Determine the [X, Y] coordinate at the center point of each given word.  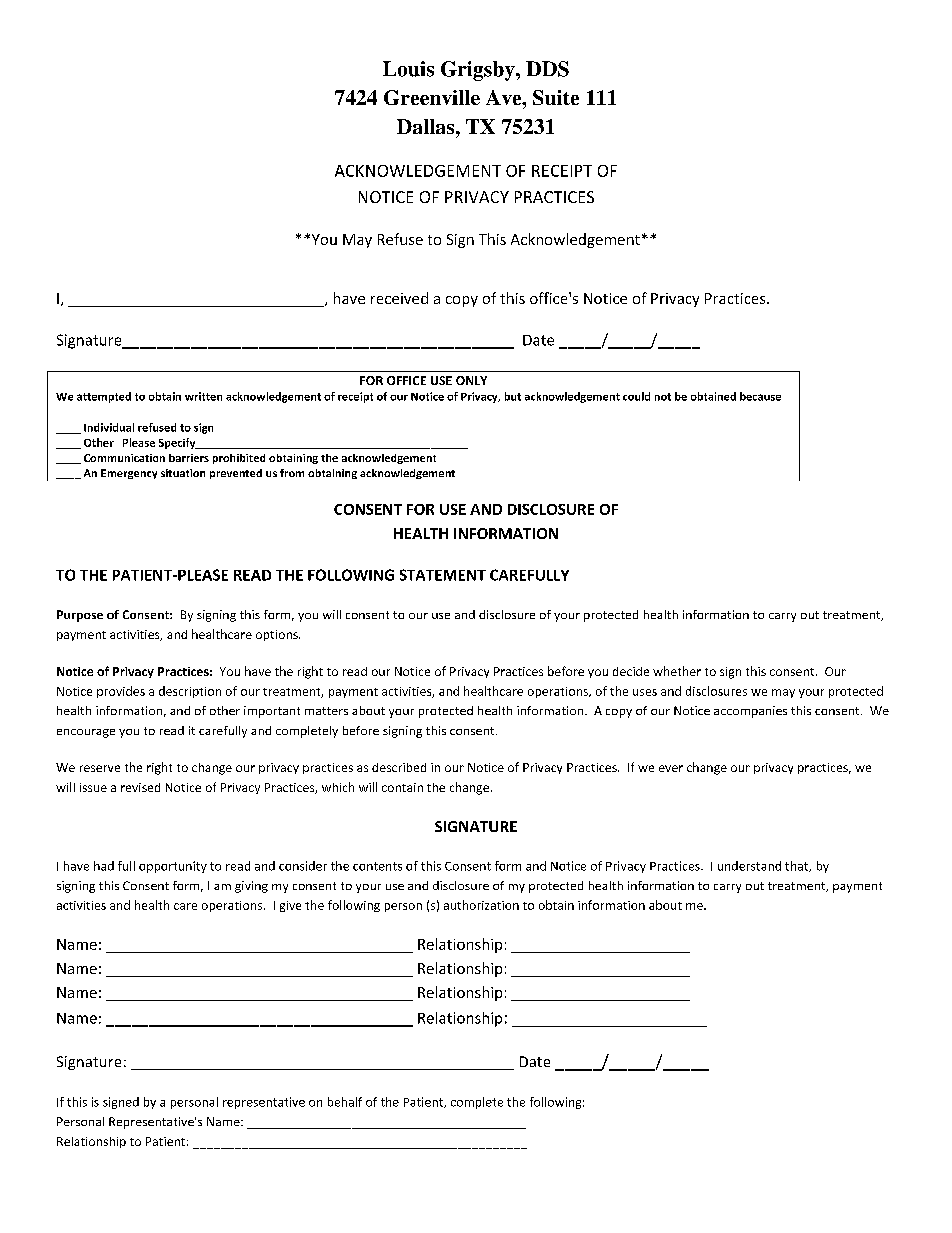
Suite [556, 97]
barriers [189, 458]
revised [140, 787]
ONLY [471, 380]
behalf [345, 1102]
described [399, 767]
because [760, 396]
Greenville [432, 97]
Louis [408, 69]
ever [671, 768]
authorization [481, 905]
